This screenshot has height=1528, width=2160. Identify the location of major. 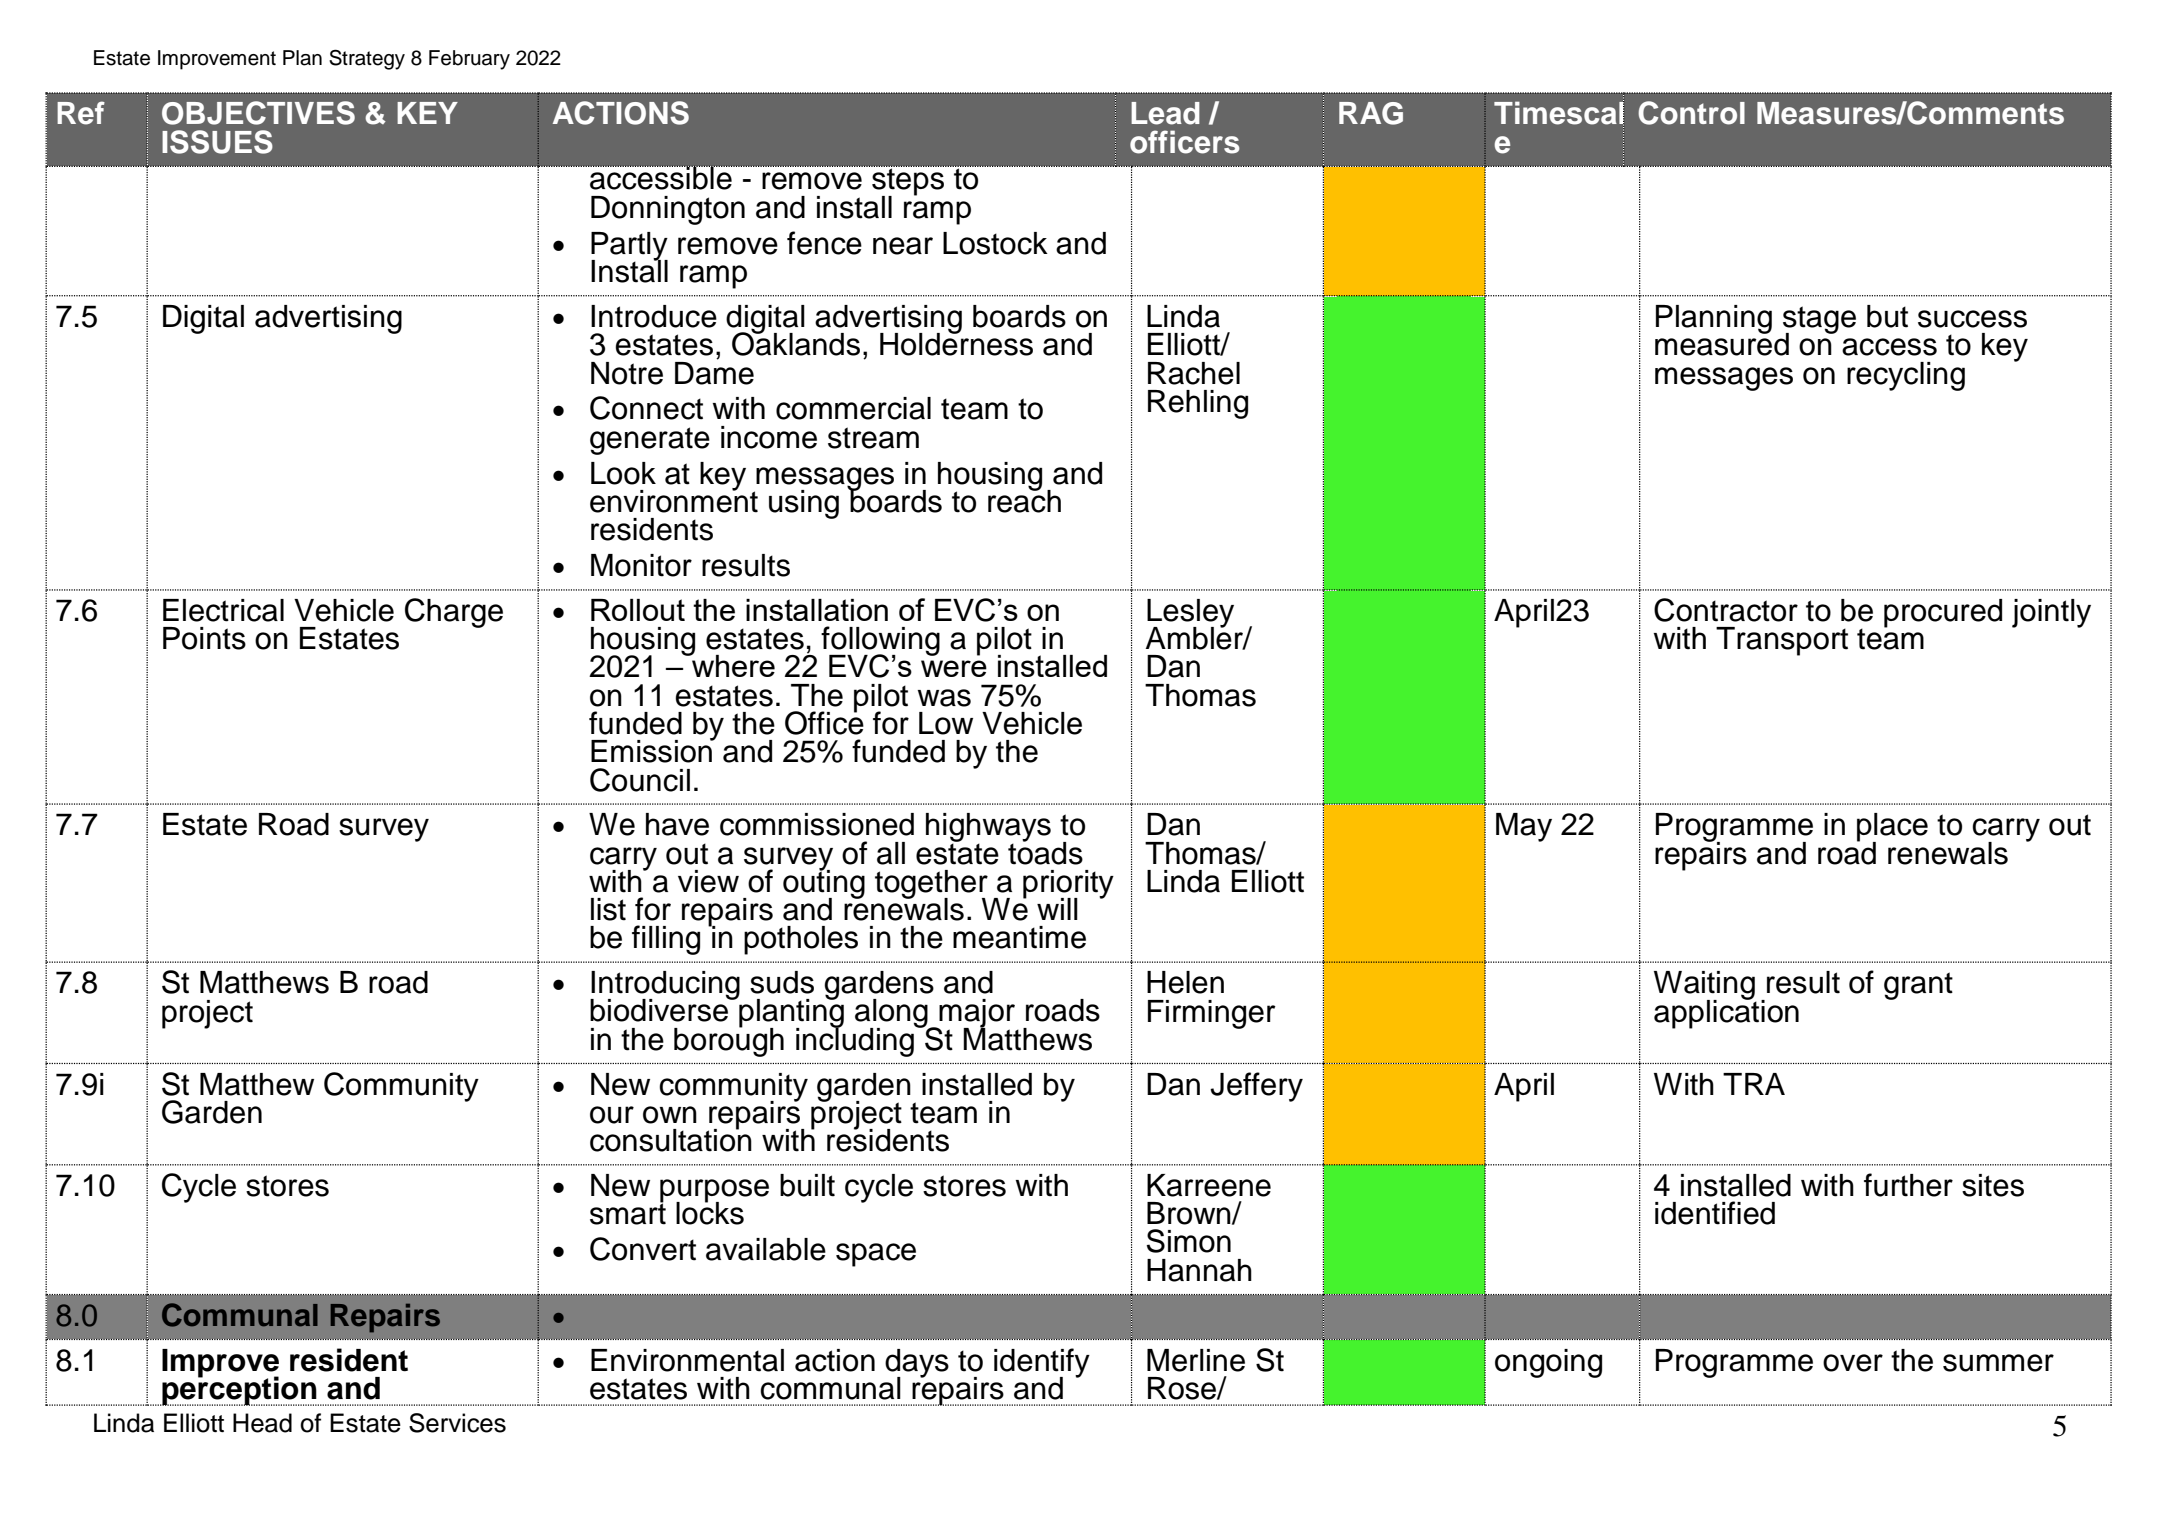
(977, 1014).
